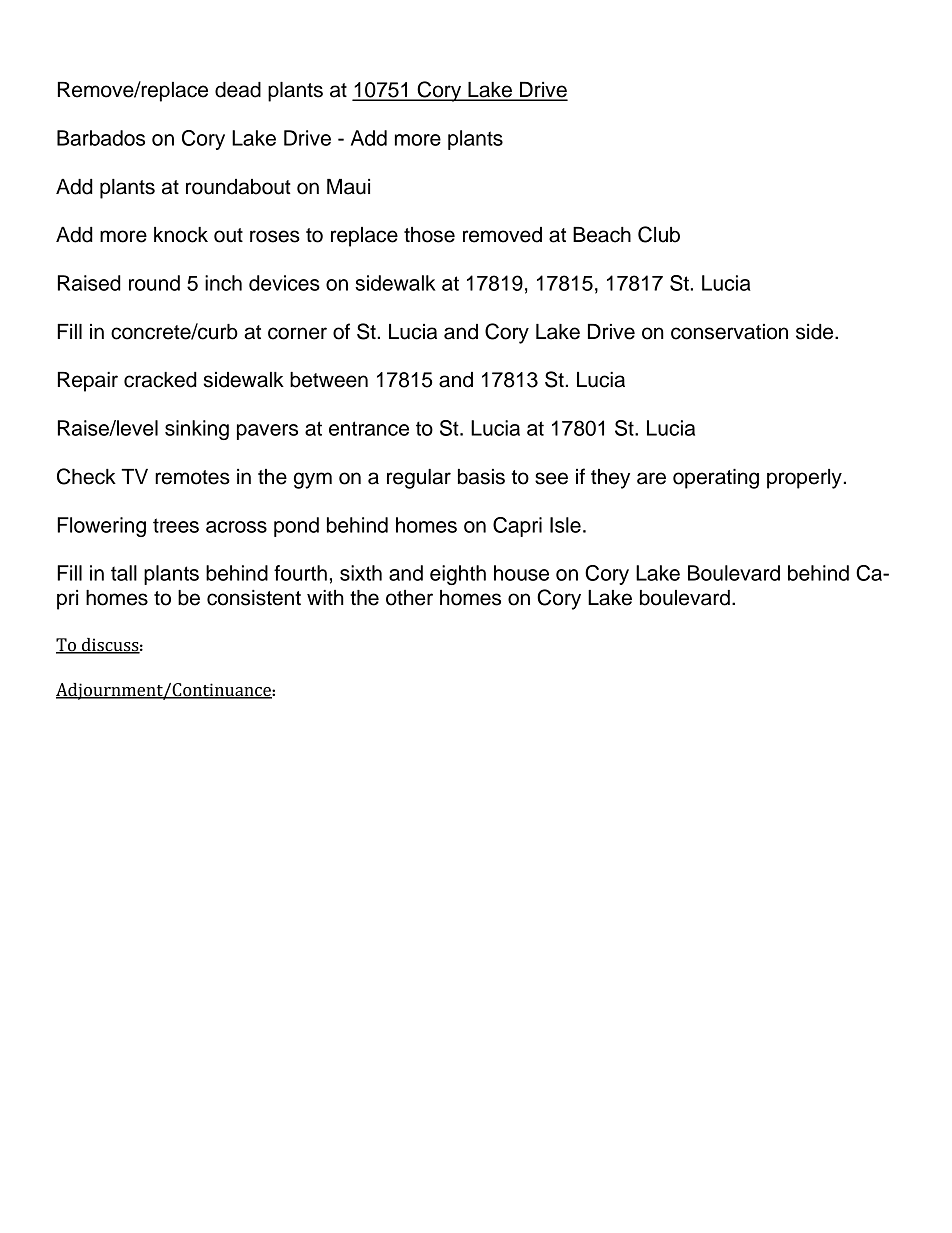 The image size is (952, 1233). I want to click on conservation, so click(729, 332).
